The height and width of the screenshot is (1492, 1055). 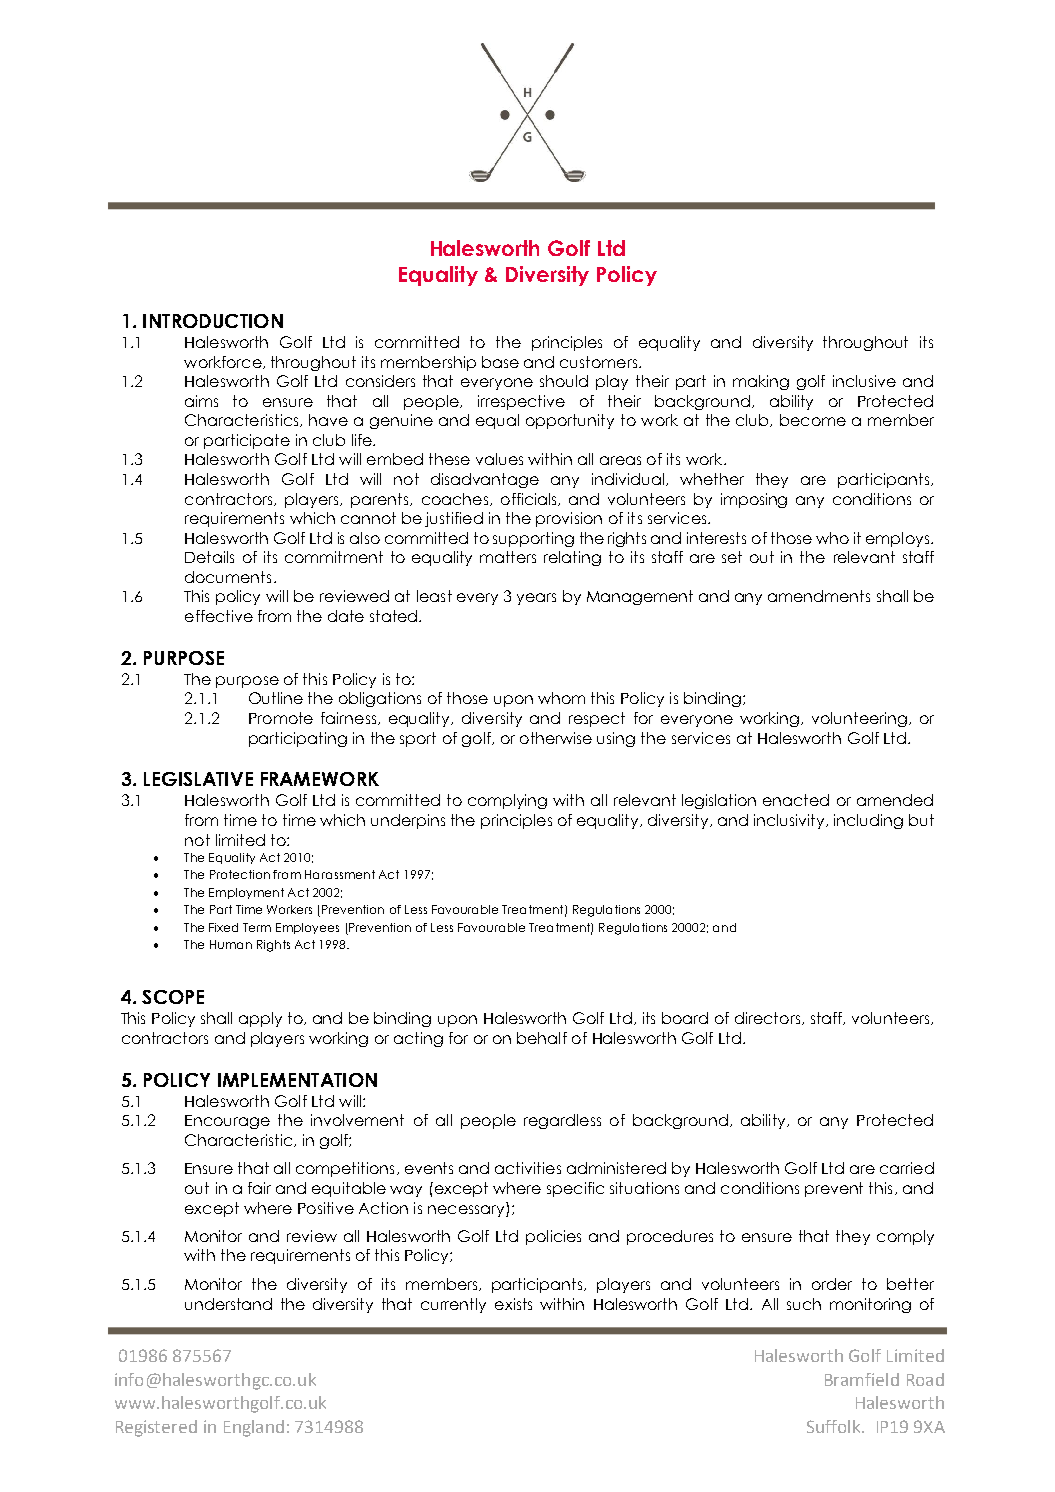 I want to click on including, so click(x=868, y=821).
